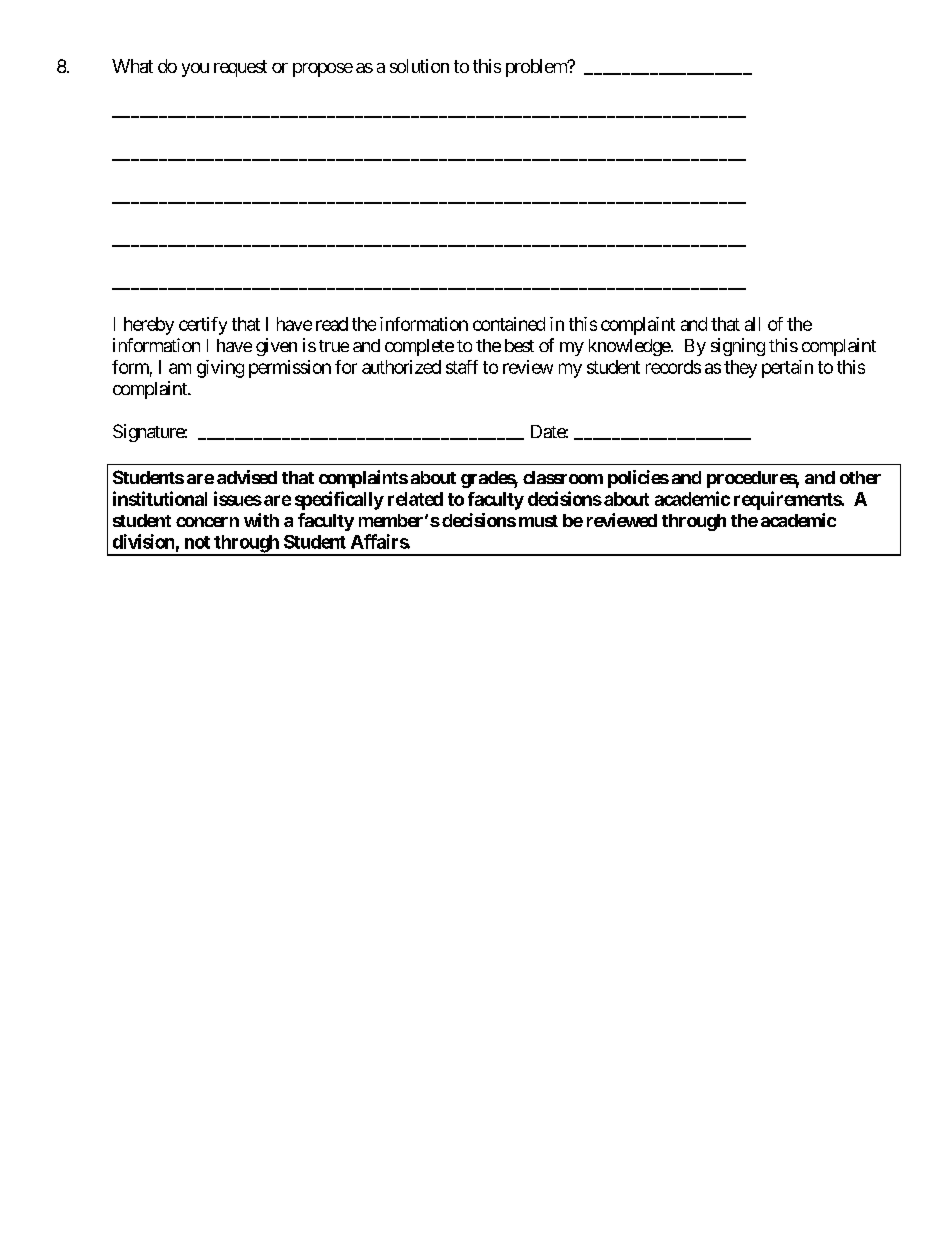 The image size is (952, 1233). What do you see at coordinates (419, 66) in the document?
I see `solution` at bounding box center [419, 66].
